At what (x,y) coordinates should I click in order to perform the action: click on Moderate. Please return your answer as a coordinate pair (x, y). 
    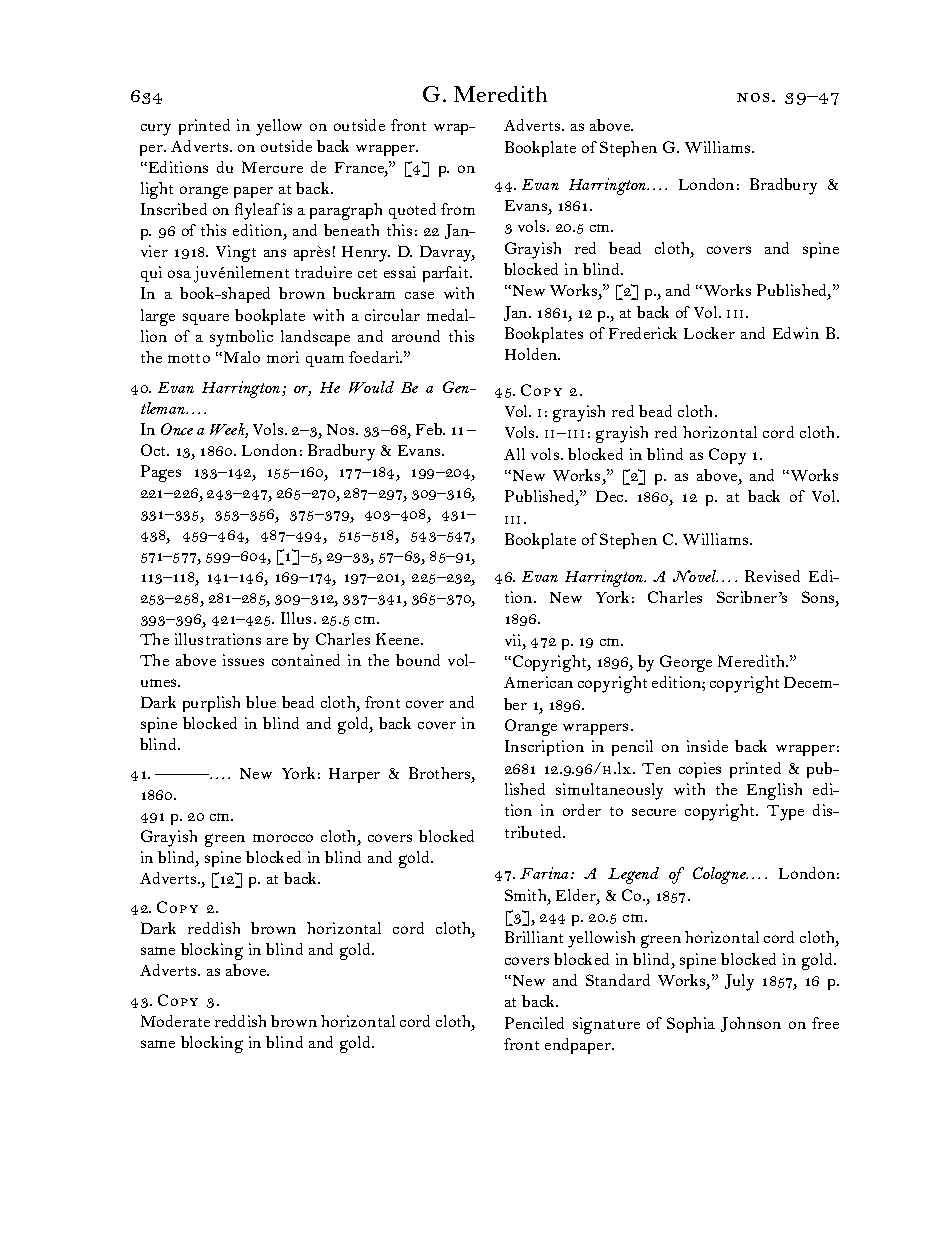
    Looking at the image, I should click on (175, 1021).
